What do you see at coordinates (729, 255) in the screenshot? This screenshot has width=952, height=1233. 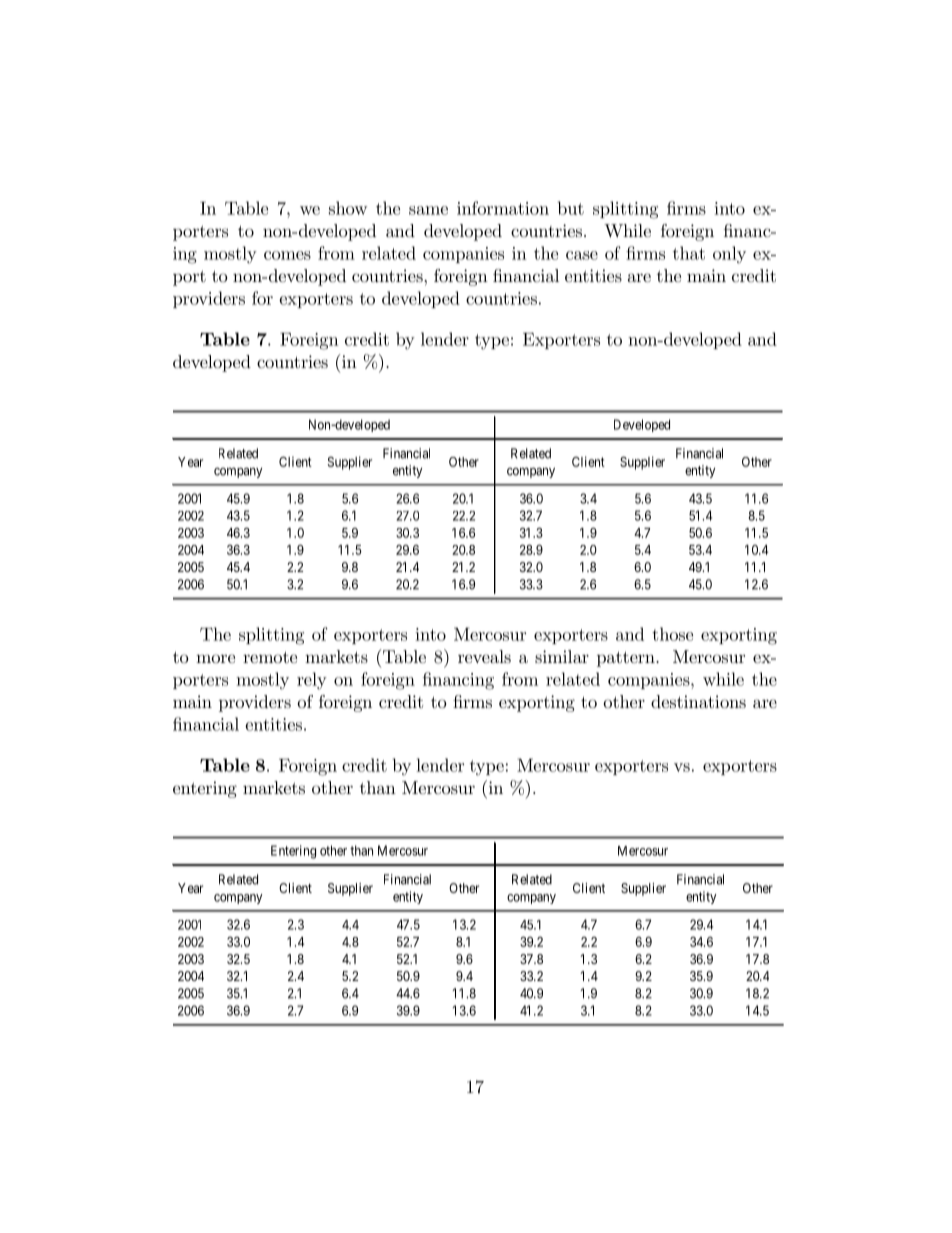 I see `only` at bounding box center [729, 255].
